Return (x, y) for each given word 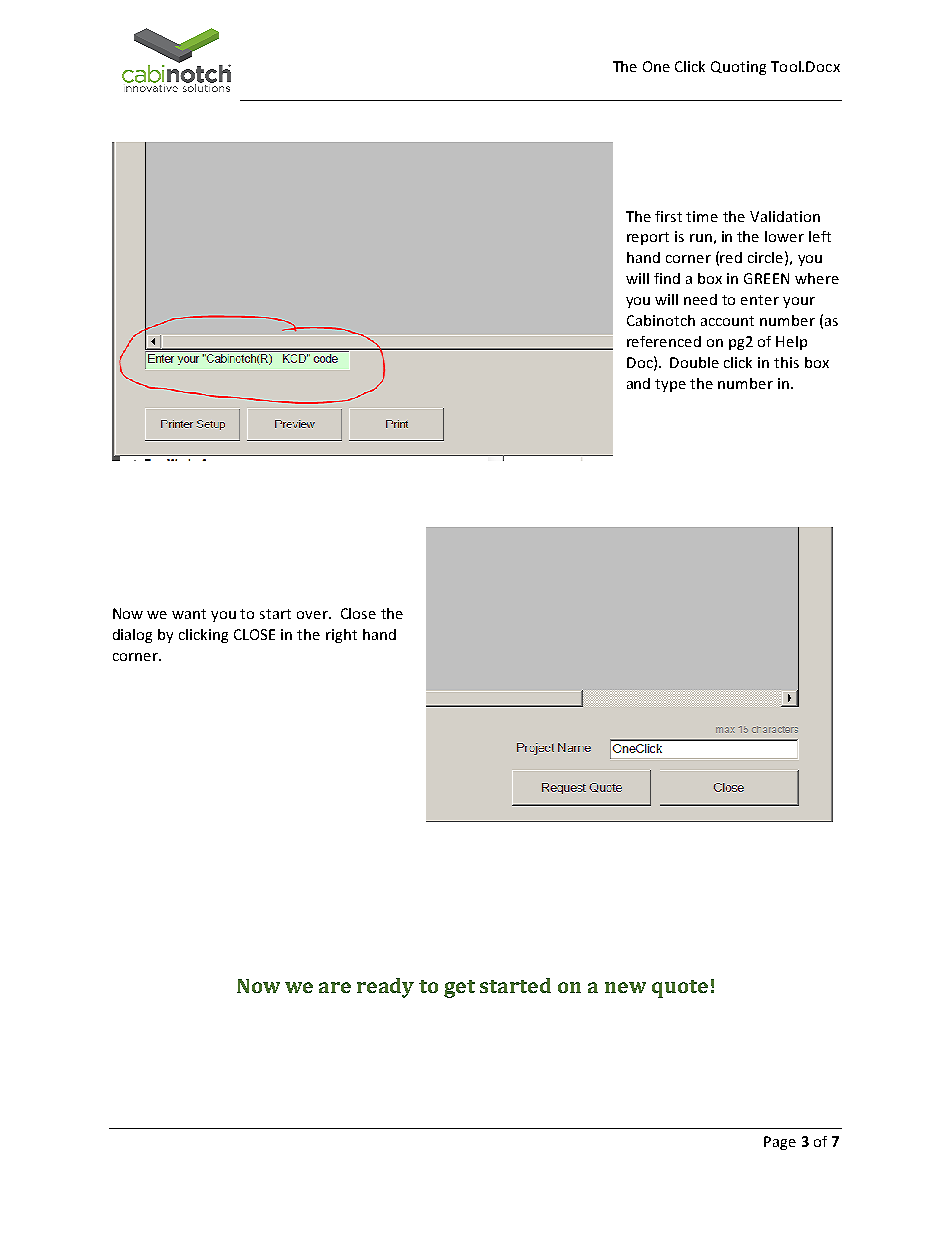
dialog (132, 636)
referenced (664, 341)
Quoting (738, 68)
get (459, 989)
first (668, 216)
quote (680, 989)
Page (780, 1143)
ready (385, 988)
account (727, 321)
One (656, 66)
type (670, 385)
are (335, 987)
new (625, 987)
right (341, 636)
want (189, 614)
